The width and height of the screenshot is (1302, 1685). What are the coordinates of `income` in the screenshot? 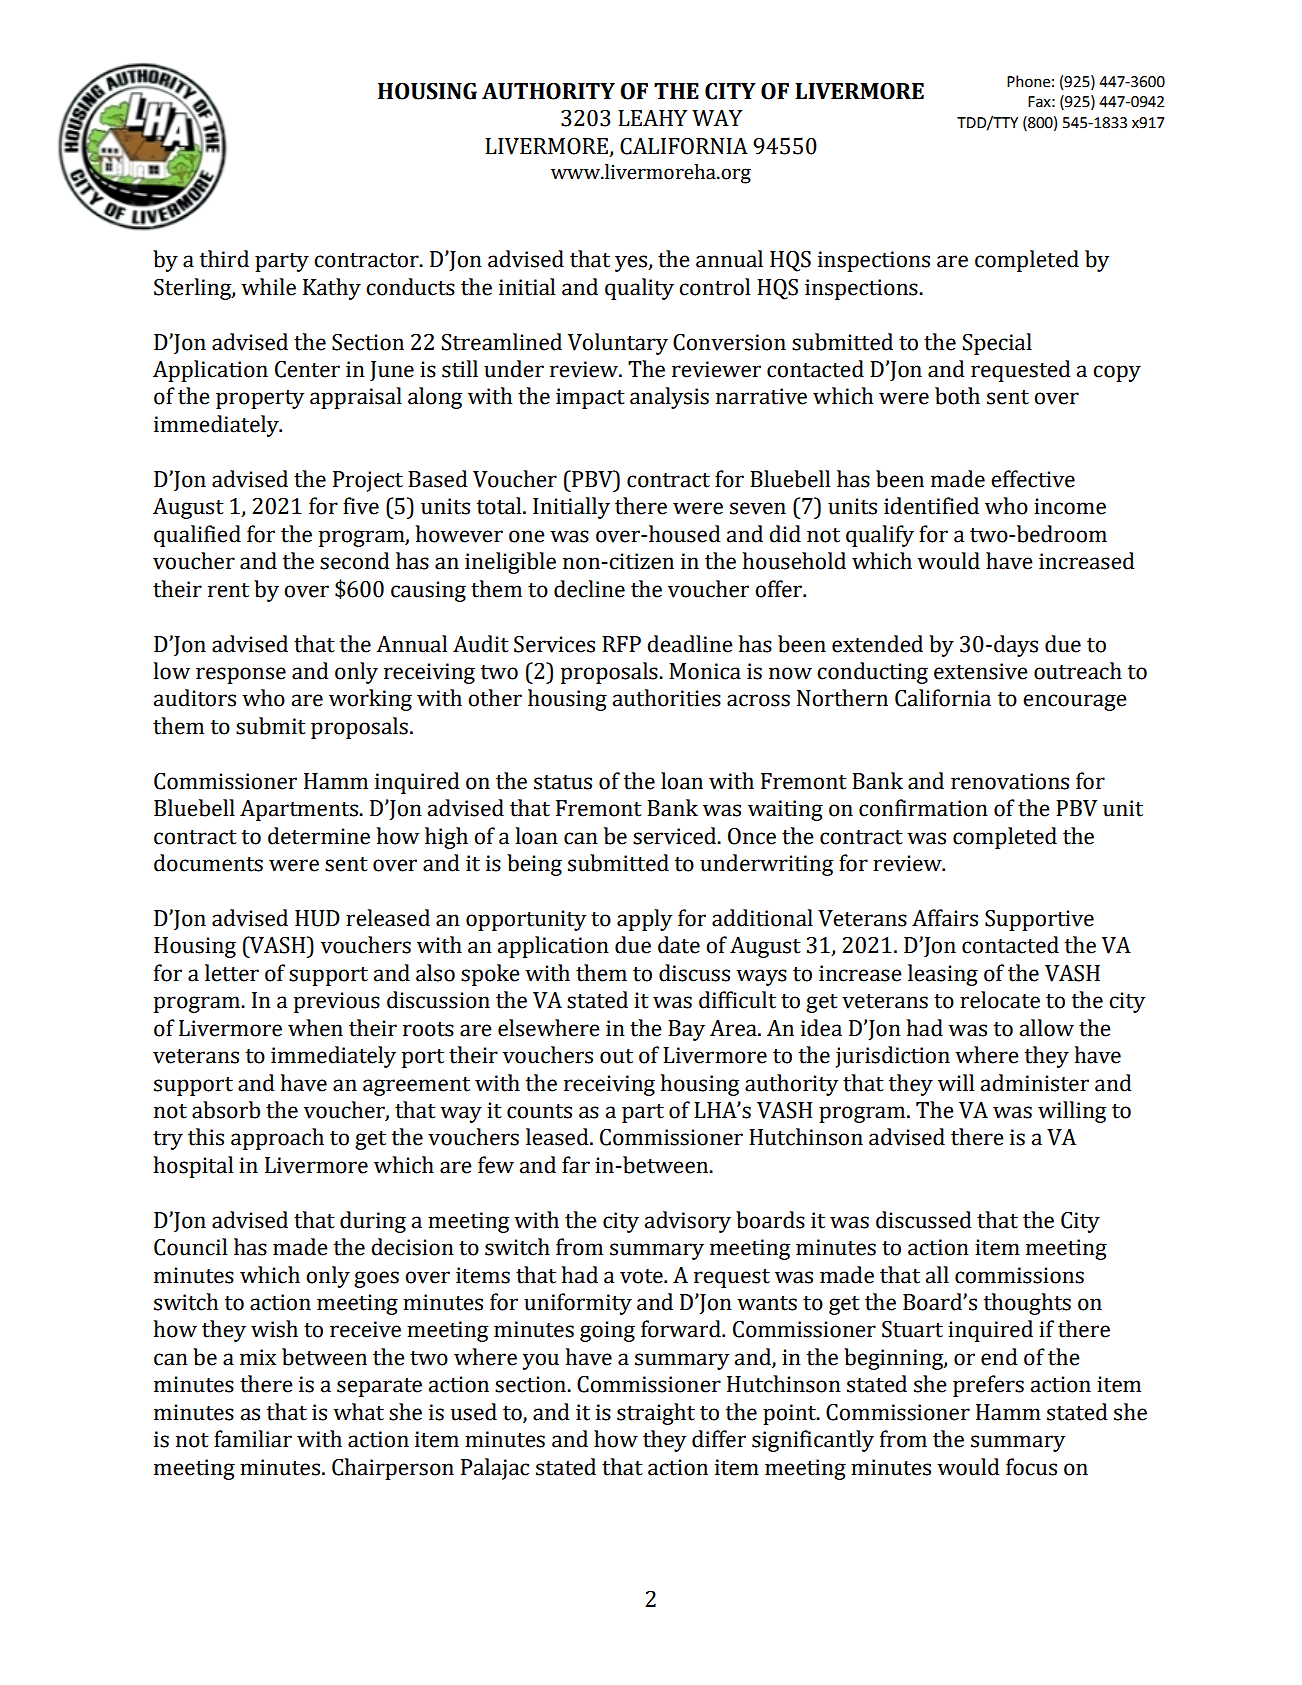 It's located at (1070, 506).
